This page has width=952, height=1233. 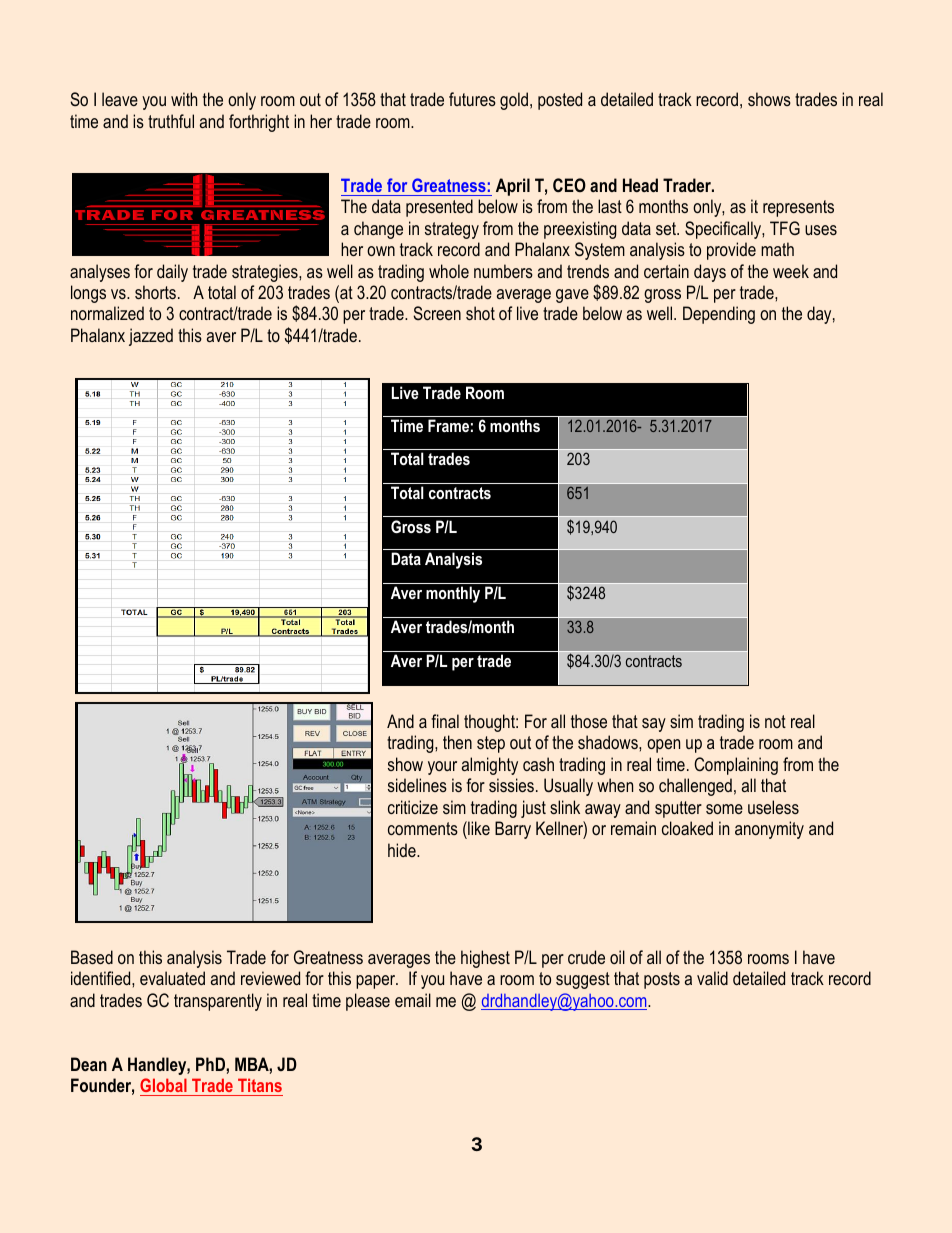 I want to click on futures, so click(x=472, y=99).
